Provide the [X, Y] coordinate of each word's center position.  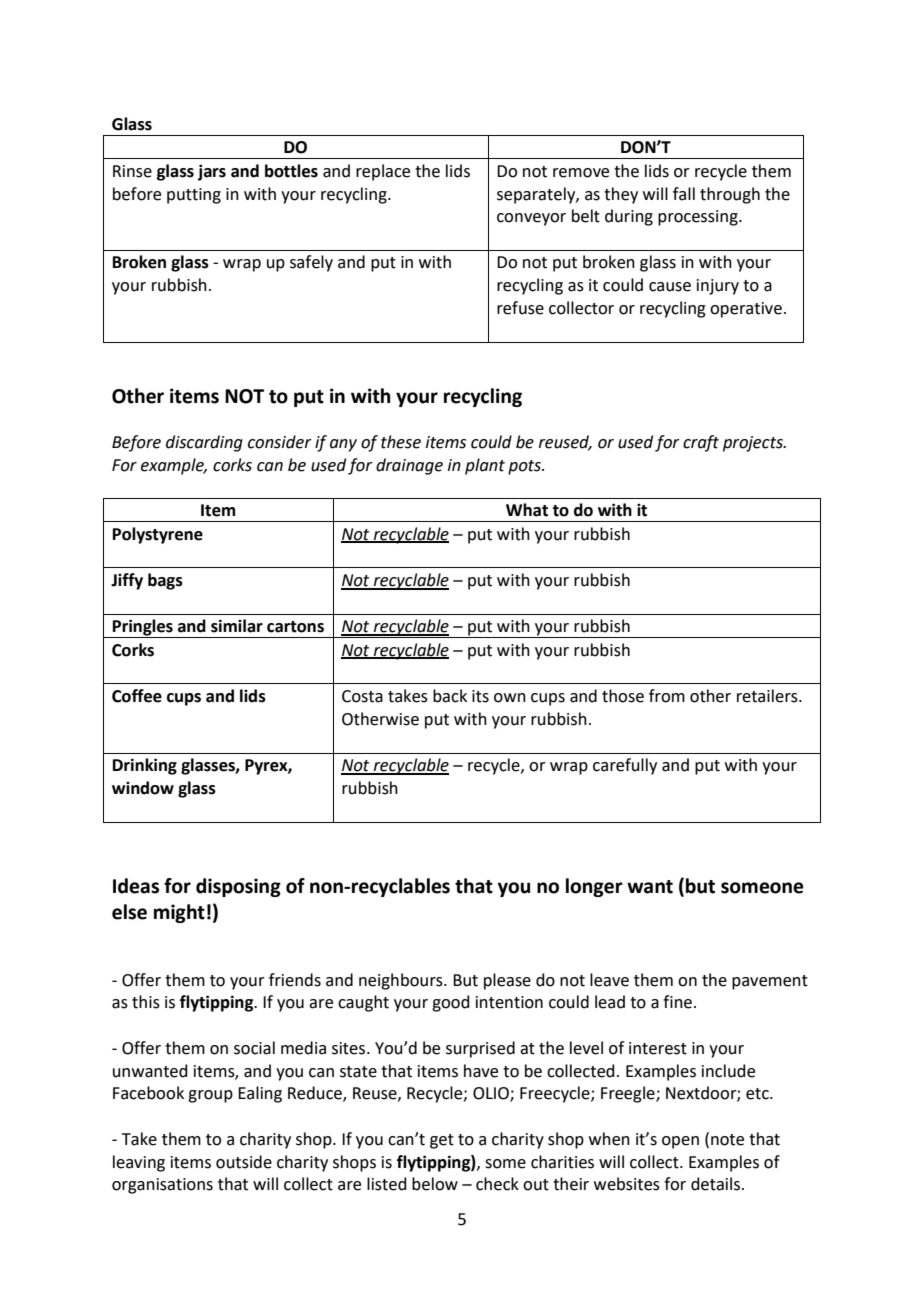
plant [485, 466]
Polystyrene [158, 535]
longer [594, 887]
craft [701, 443]
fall [684, 194]
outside [244, 1162]
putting [194, 196]
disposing [238, 887]
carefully [625, 766]
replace [383, 172]
